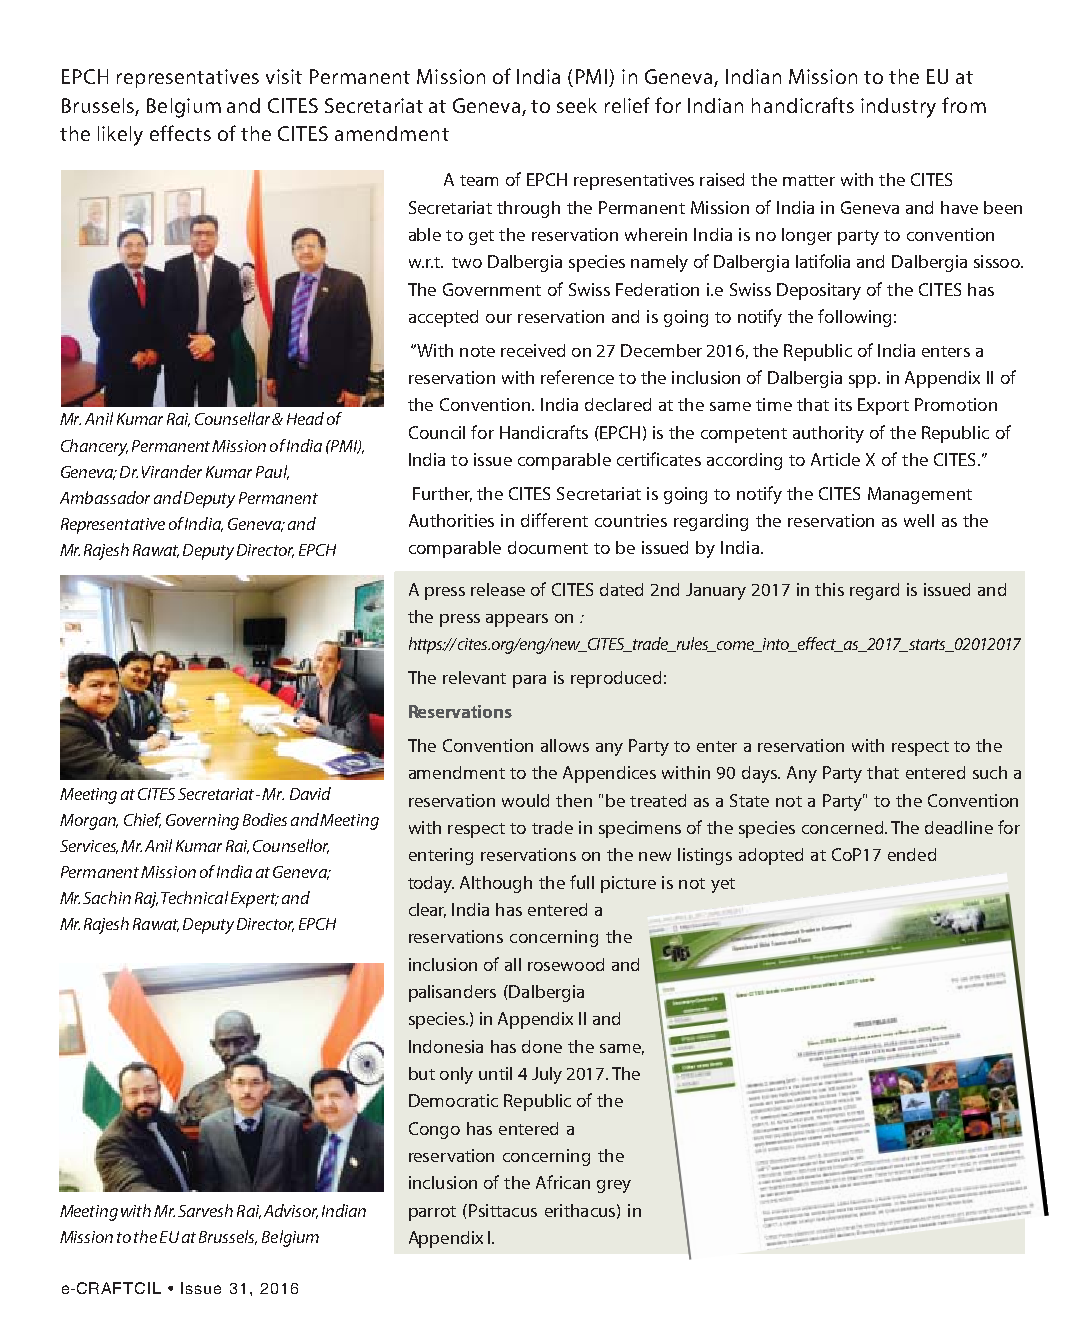 The width and height of the screenshot is (1068, 1343). What do you see at coordinates (582, 882) in the screenshot?
I see `full` at bounding box center [582, 882].
